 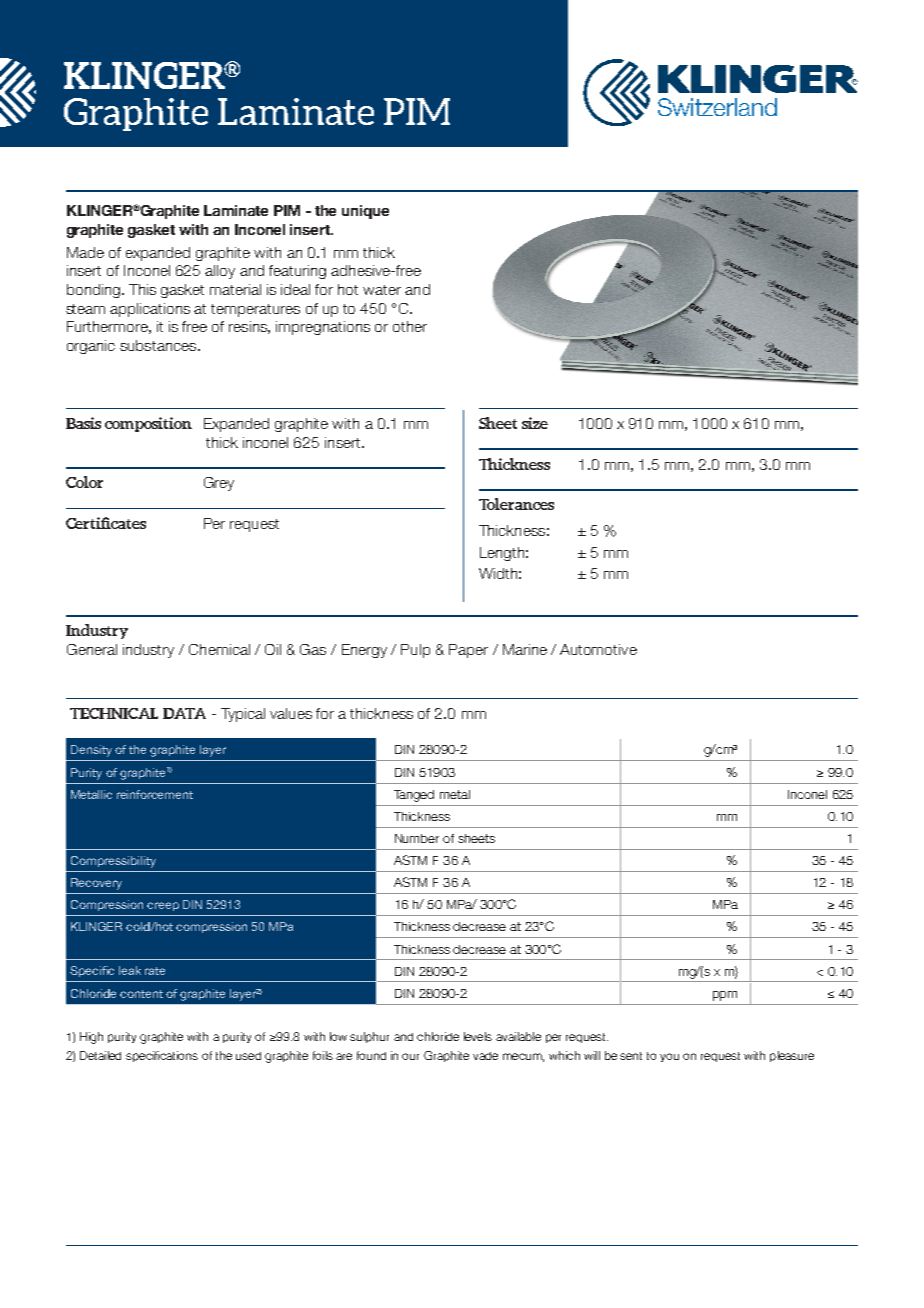 What do you see at coordinates (535, 423) in the document?
I see `size` at bounding box center [535, 423].
